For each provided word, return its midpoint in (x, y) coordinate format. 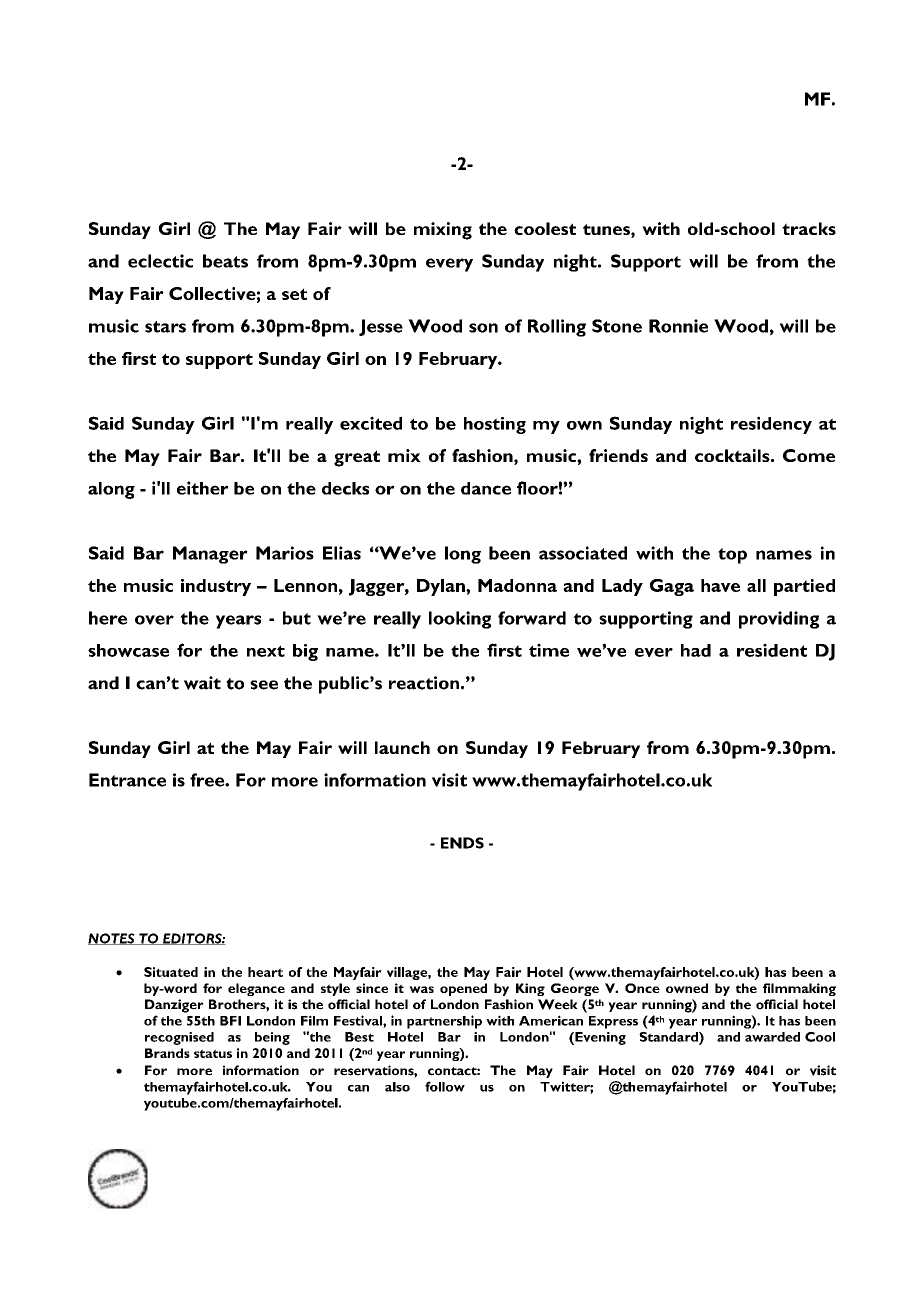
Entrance (127, 780)
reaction (424, 683)
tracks (809, 228)
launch (402, 747)
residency (771, 425)
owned (687, 988)
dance (486, 488)
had (696, 650)
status (213, 1053)
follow (445, 1086)
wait (202, 683)
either (203, 488)
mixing (443, 231)
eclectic (160, 261)
